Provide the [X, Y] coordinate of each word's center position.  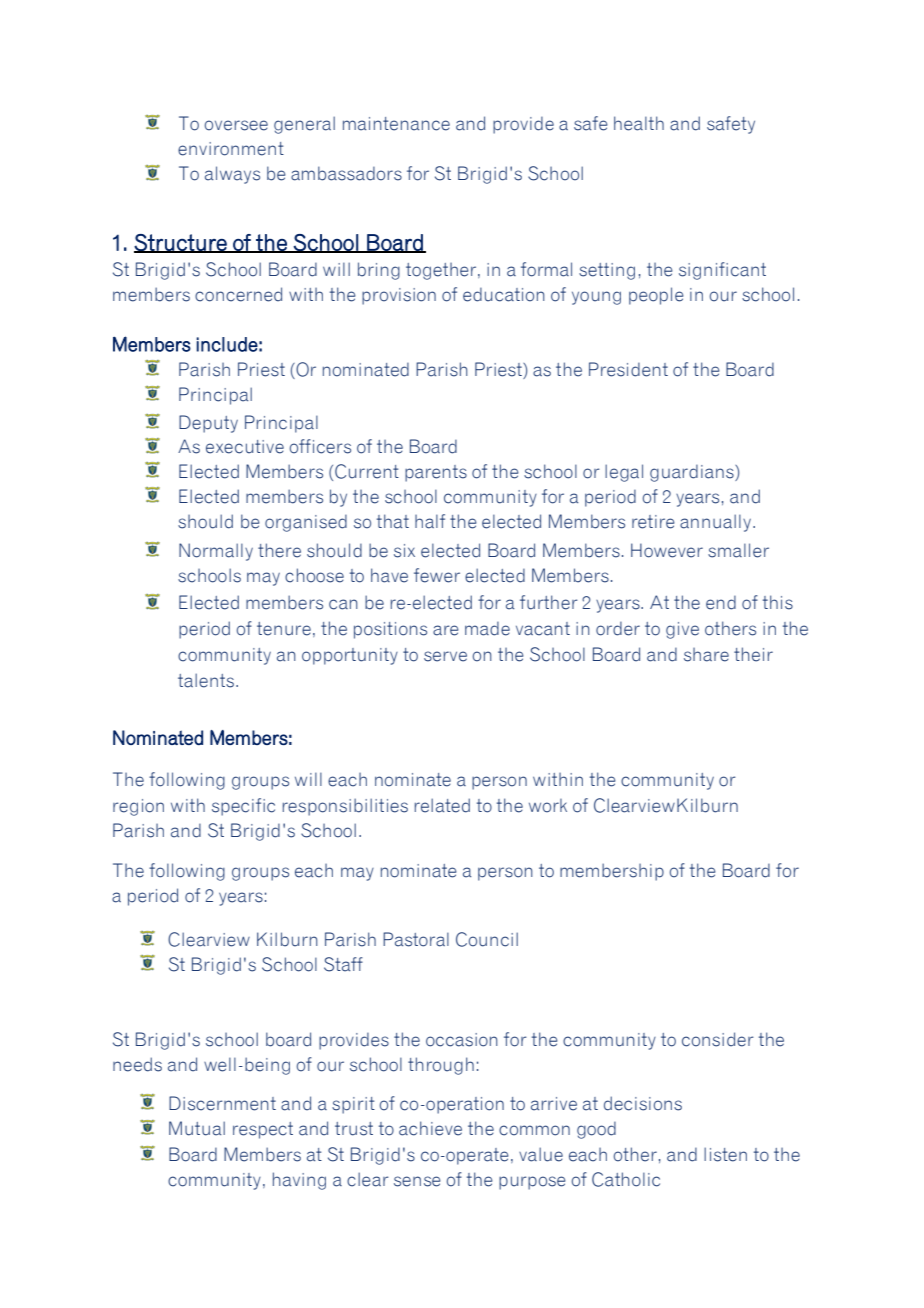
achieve [430, 1128]
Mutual [197, 1128]
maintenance [396, 124]
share [706, 655]
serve [445, 656]
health [639, 123]
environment [231, 149]
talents [206, 680]
